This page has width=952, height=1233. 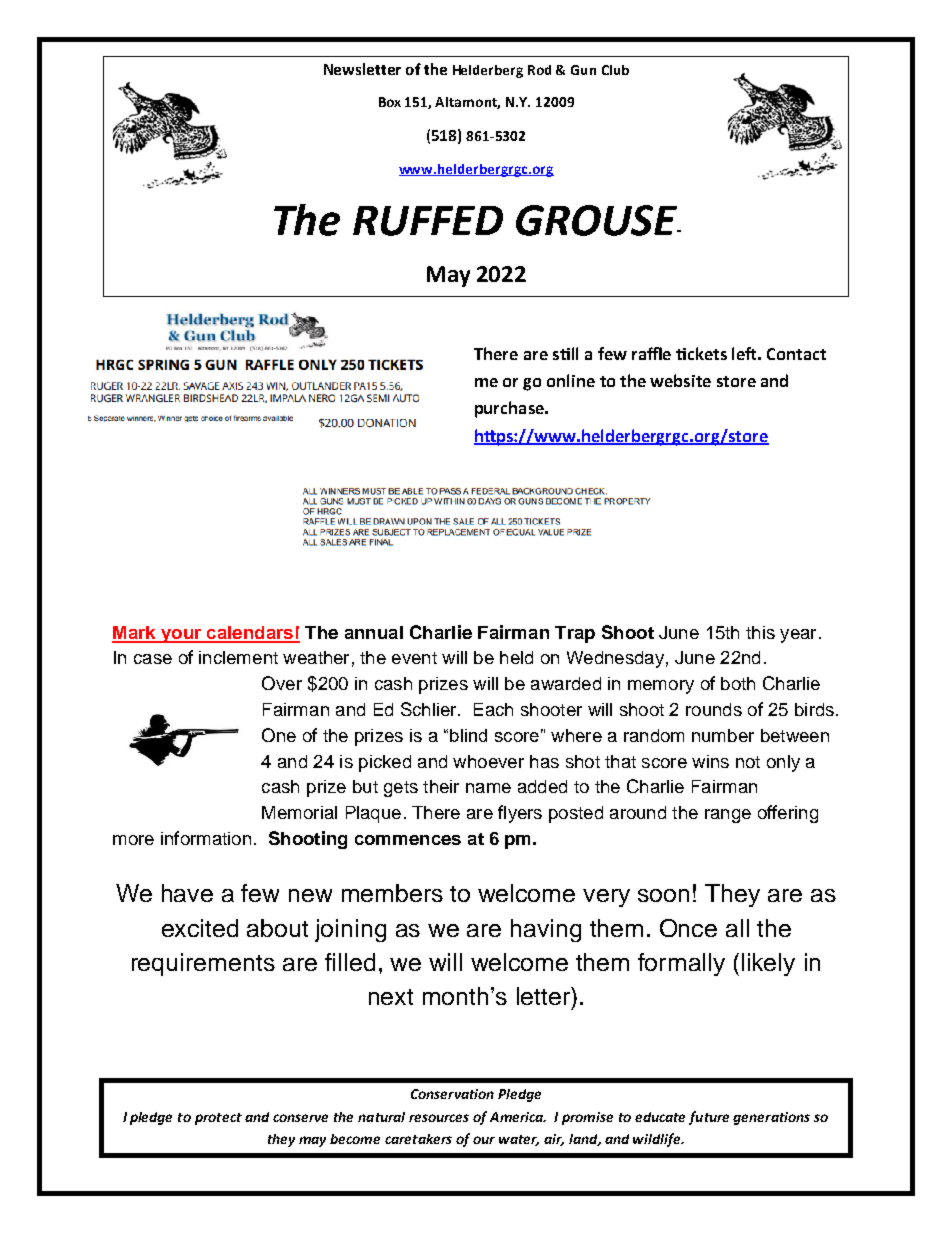 I want to click on your, so click(x=181, y=636).
